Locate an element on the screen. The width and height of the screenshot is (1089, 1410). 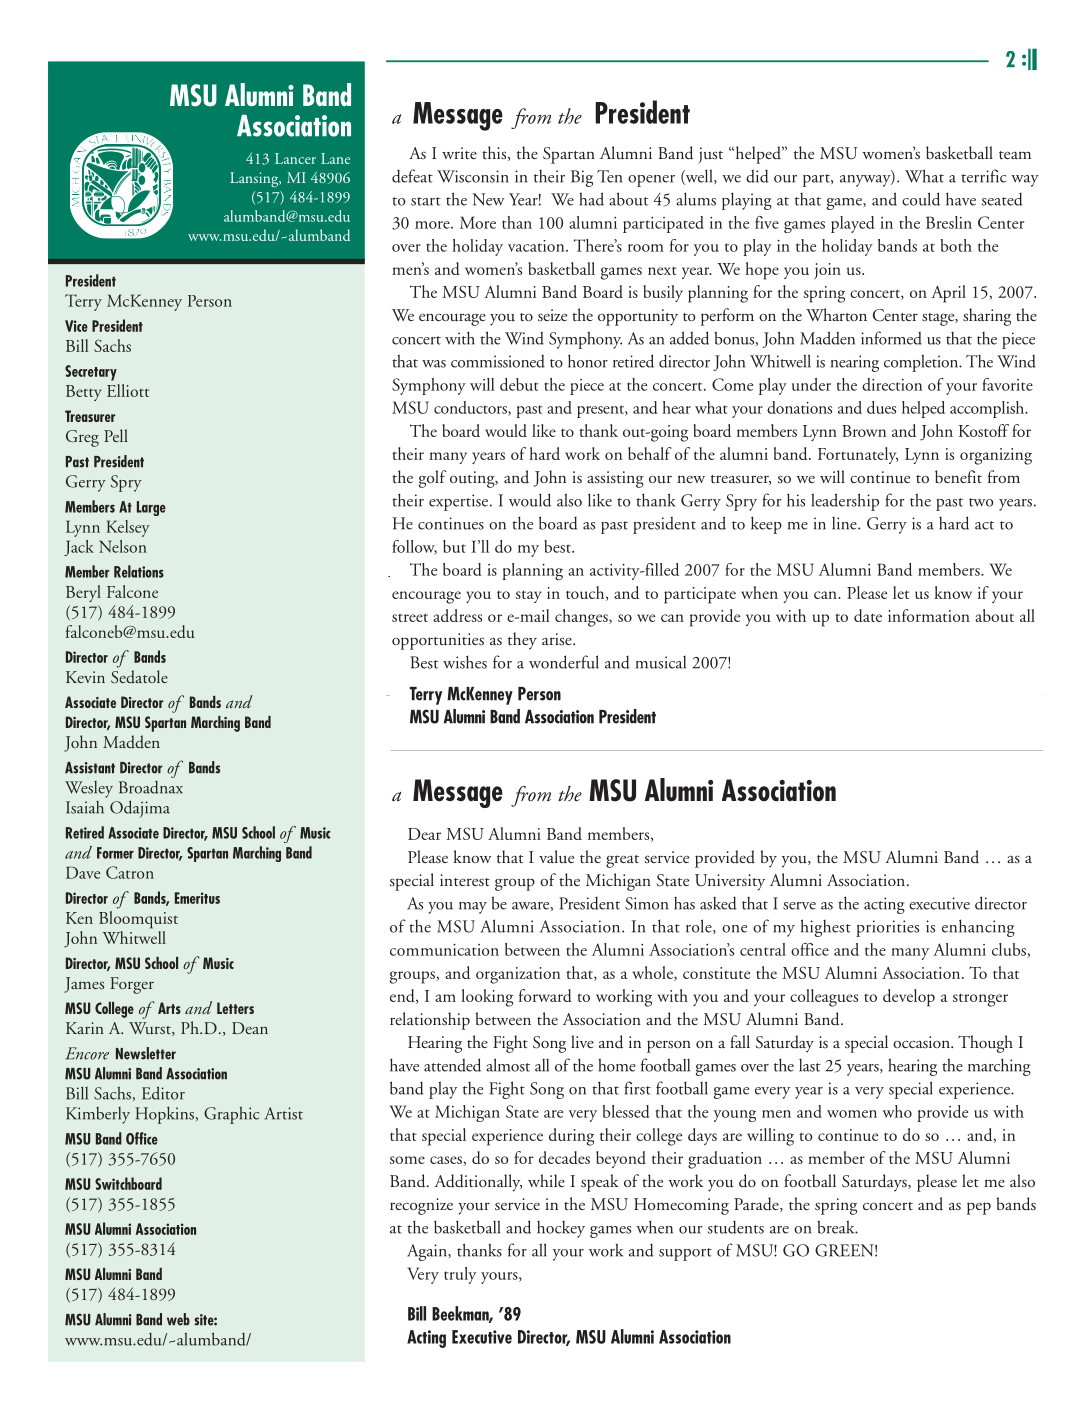
could is located at coordinates (921, 199).
